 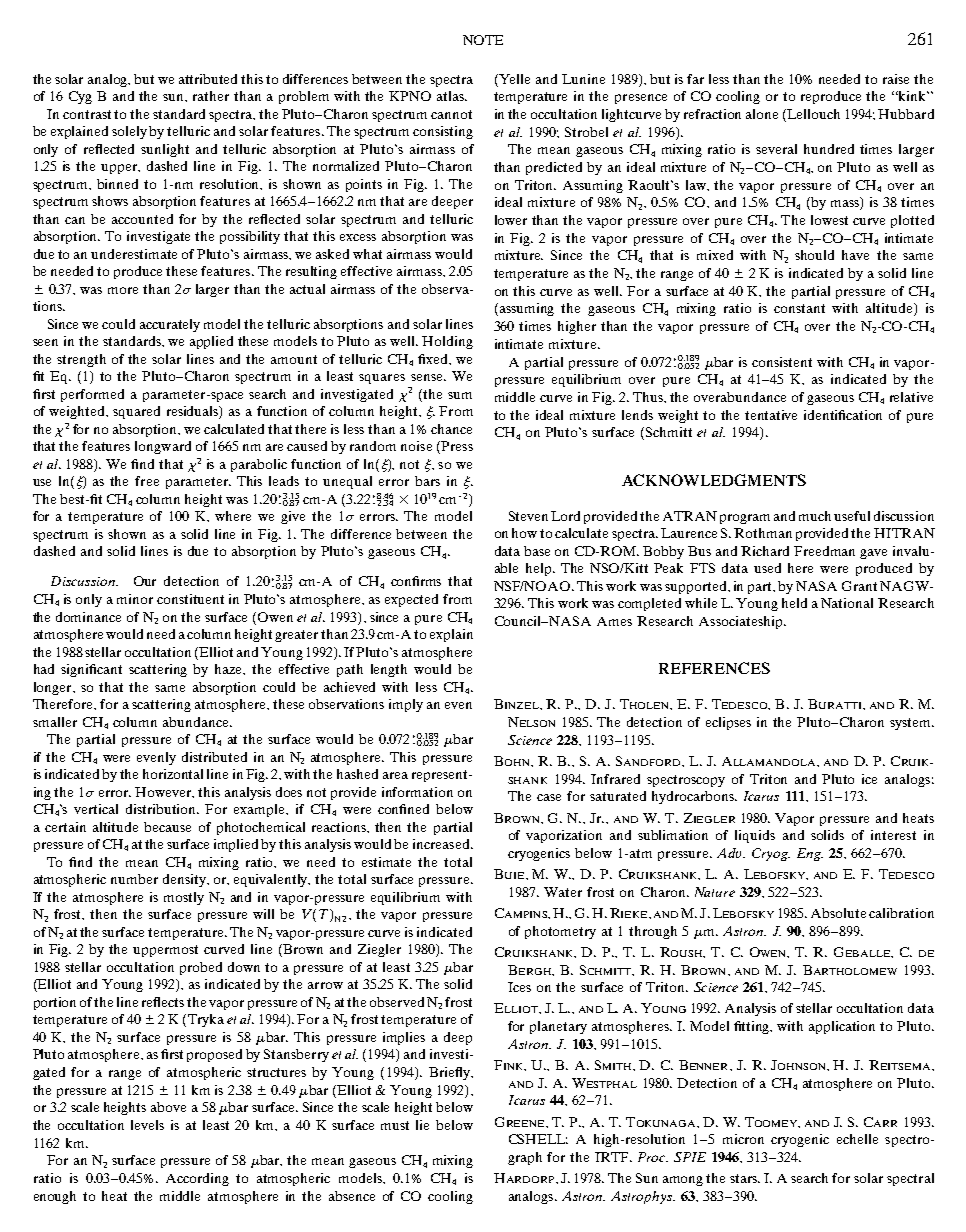 What do you see at coordinates (451, 96) in the document?
I see `atlas` at bounding box center [451, 96].
